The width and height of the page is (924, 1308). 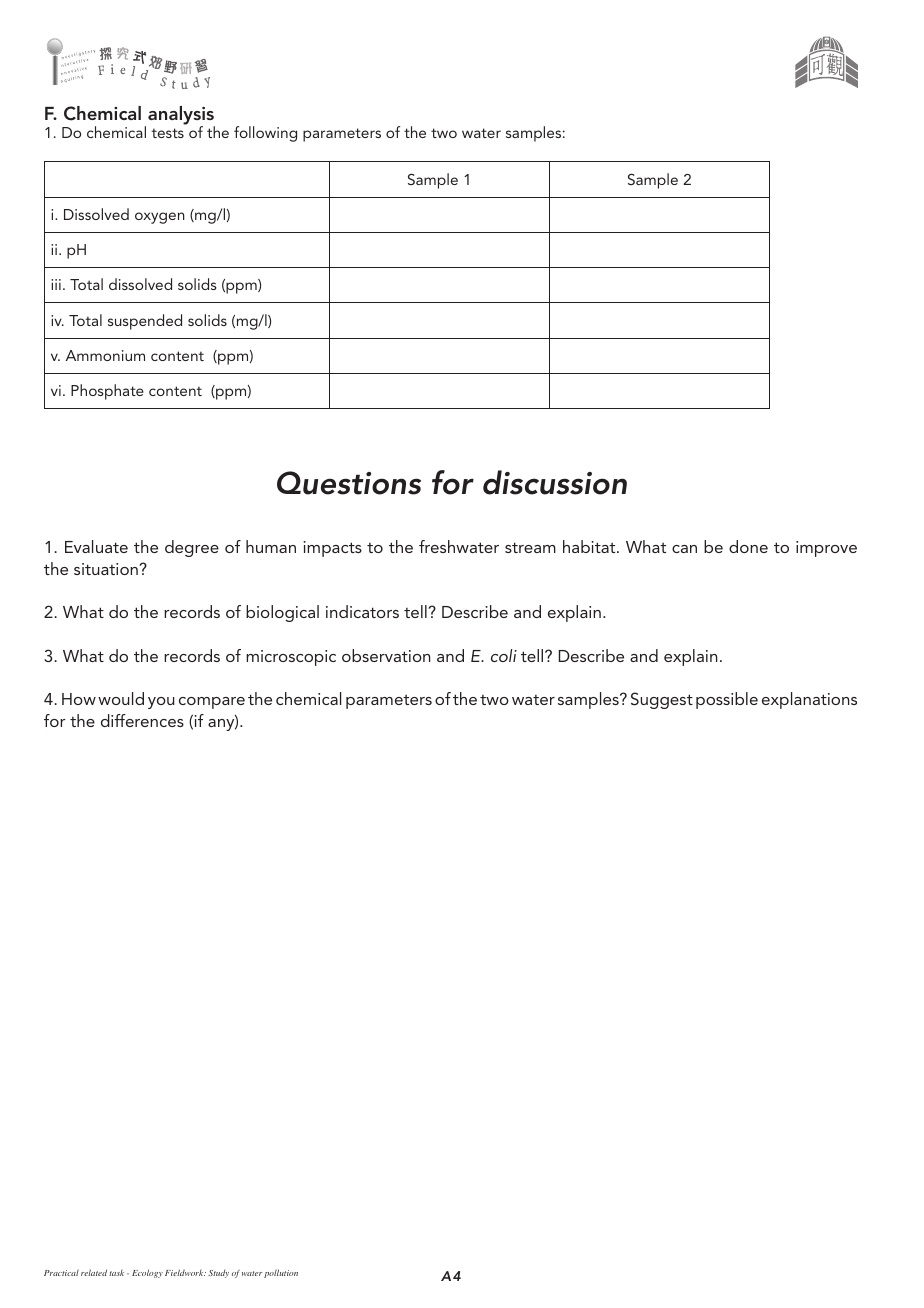 I want to click on following, so click(x=265, y=134).
